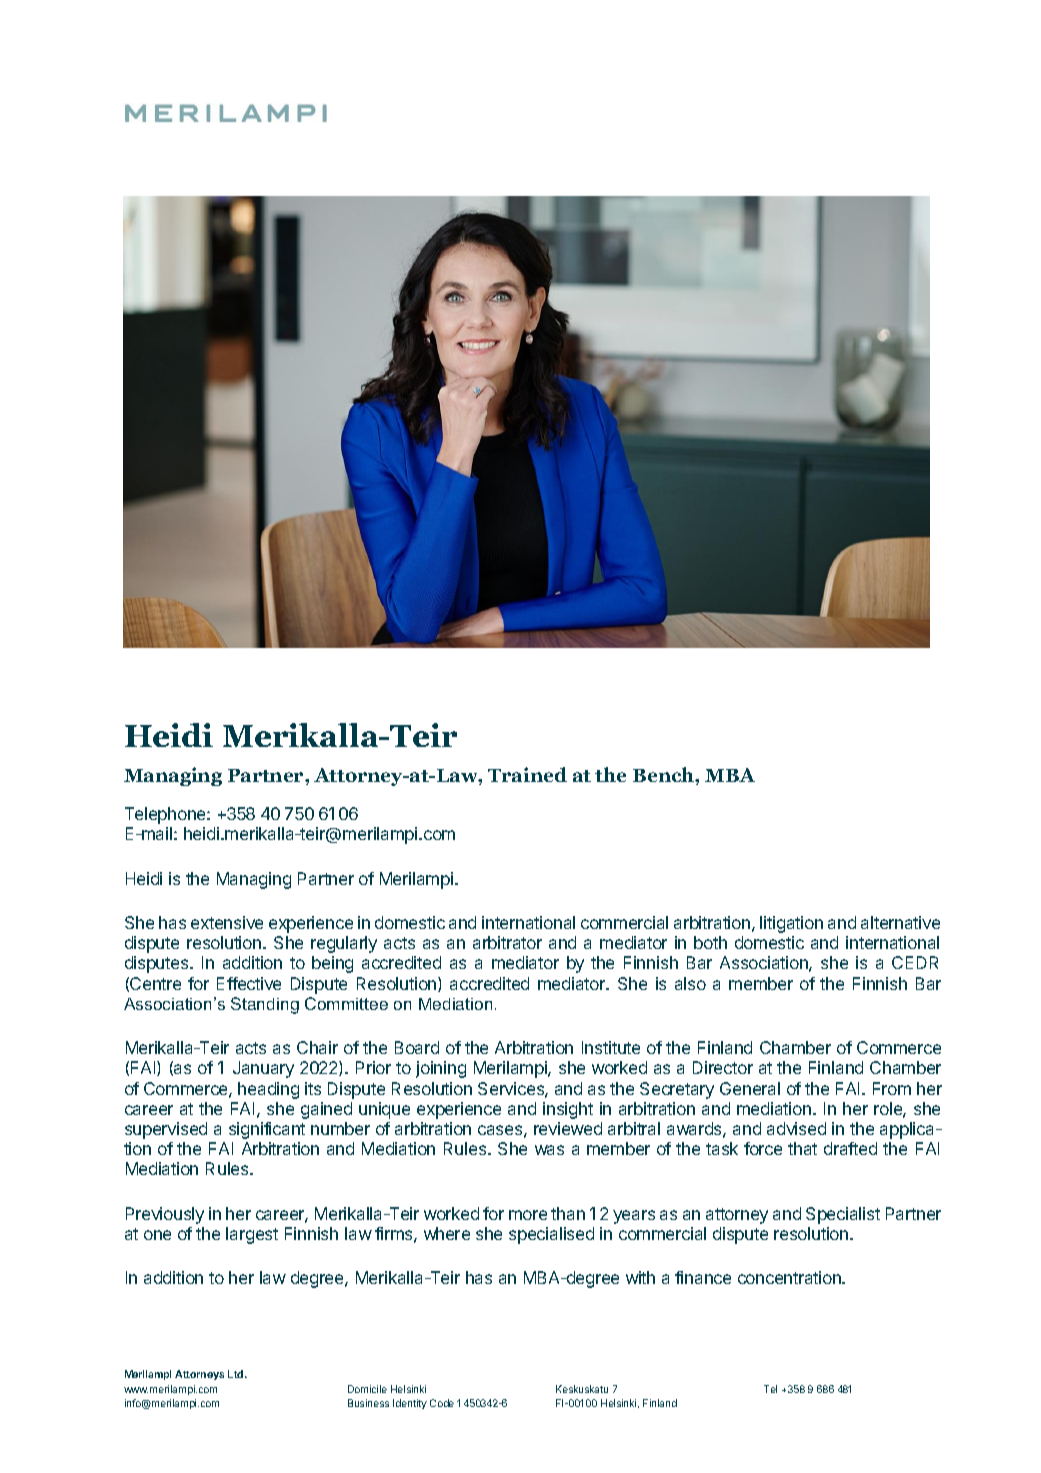 The image size is (1041, 1473). What do you see at coordinates (527, 774) in the screenshot?
I see `Trained` at bounding box center [527, 774].
